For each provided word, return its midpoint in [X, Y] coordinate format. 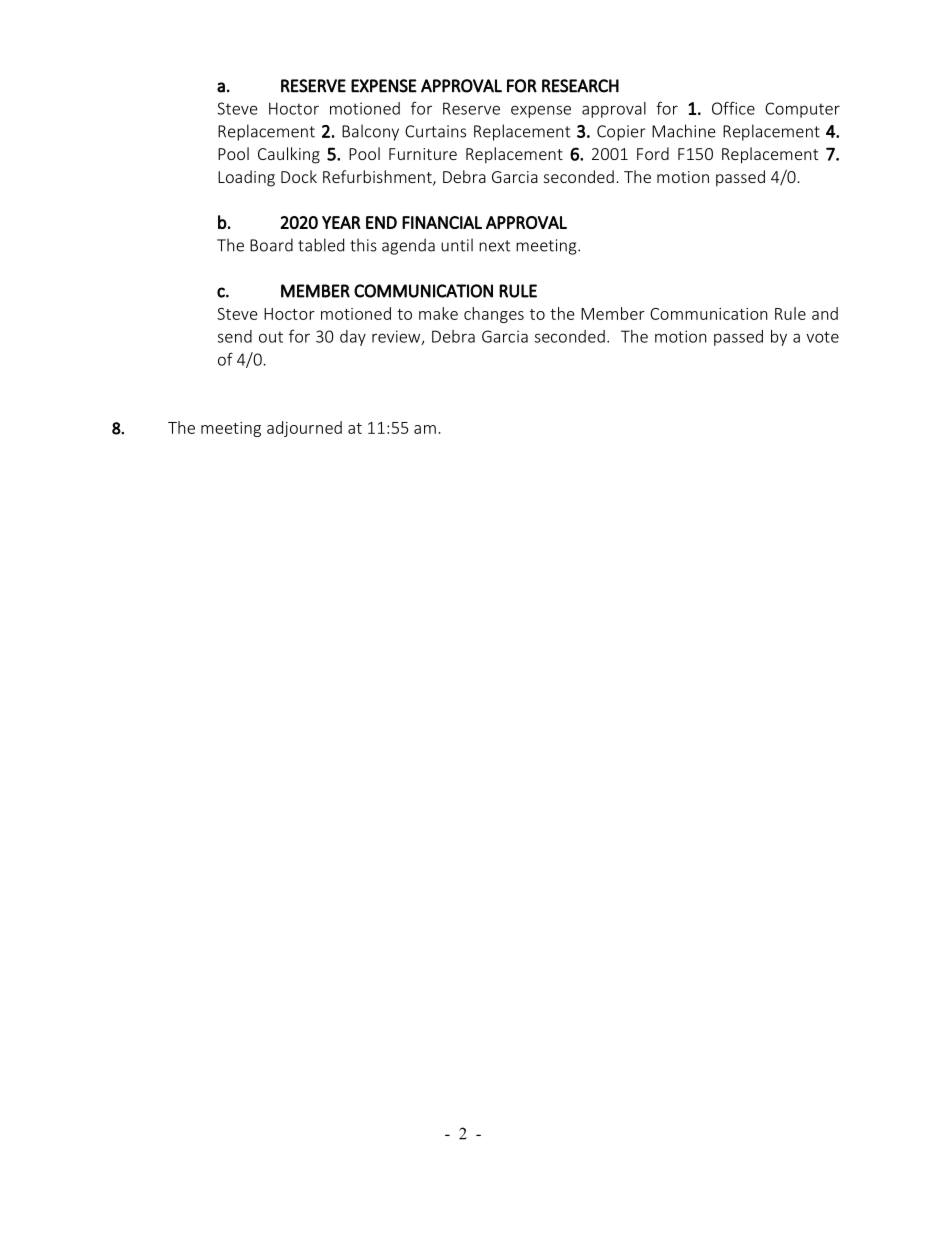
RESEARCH [580, 86]
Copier [621, 133]
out [271, 337]
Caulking [289, 155]
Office [733, 108]
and [825, 313]
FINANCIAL [442, 222]
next [494, 246]
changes [494, 315]
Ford [653, 153]
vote [822, 337]
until [457, 245]
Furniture [423, 154]
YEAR [341, 222]
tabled [321, 245]
